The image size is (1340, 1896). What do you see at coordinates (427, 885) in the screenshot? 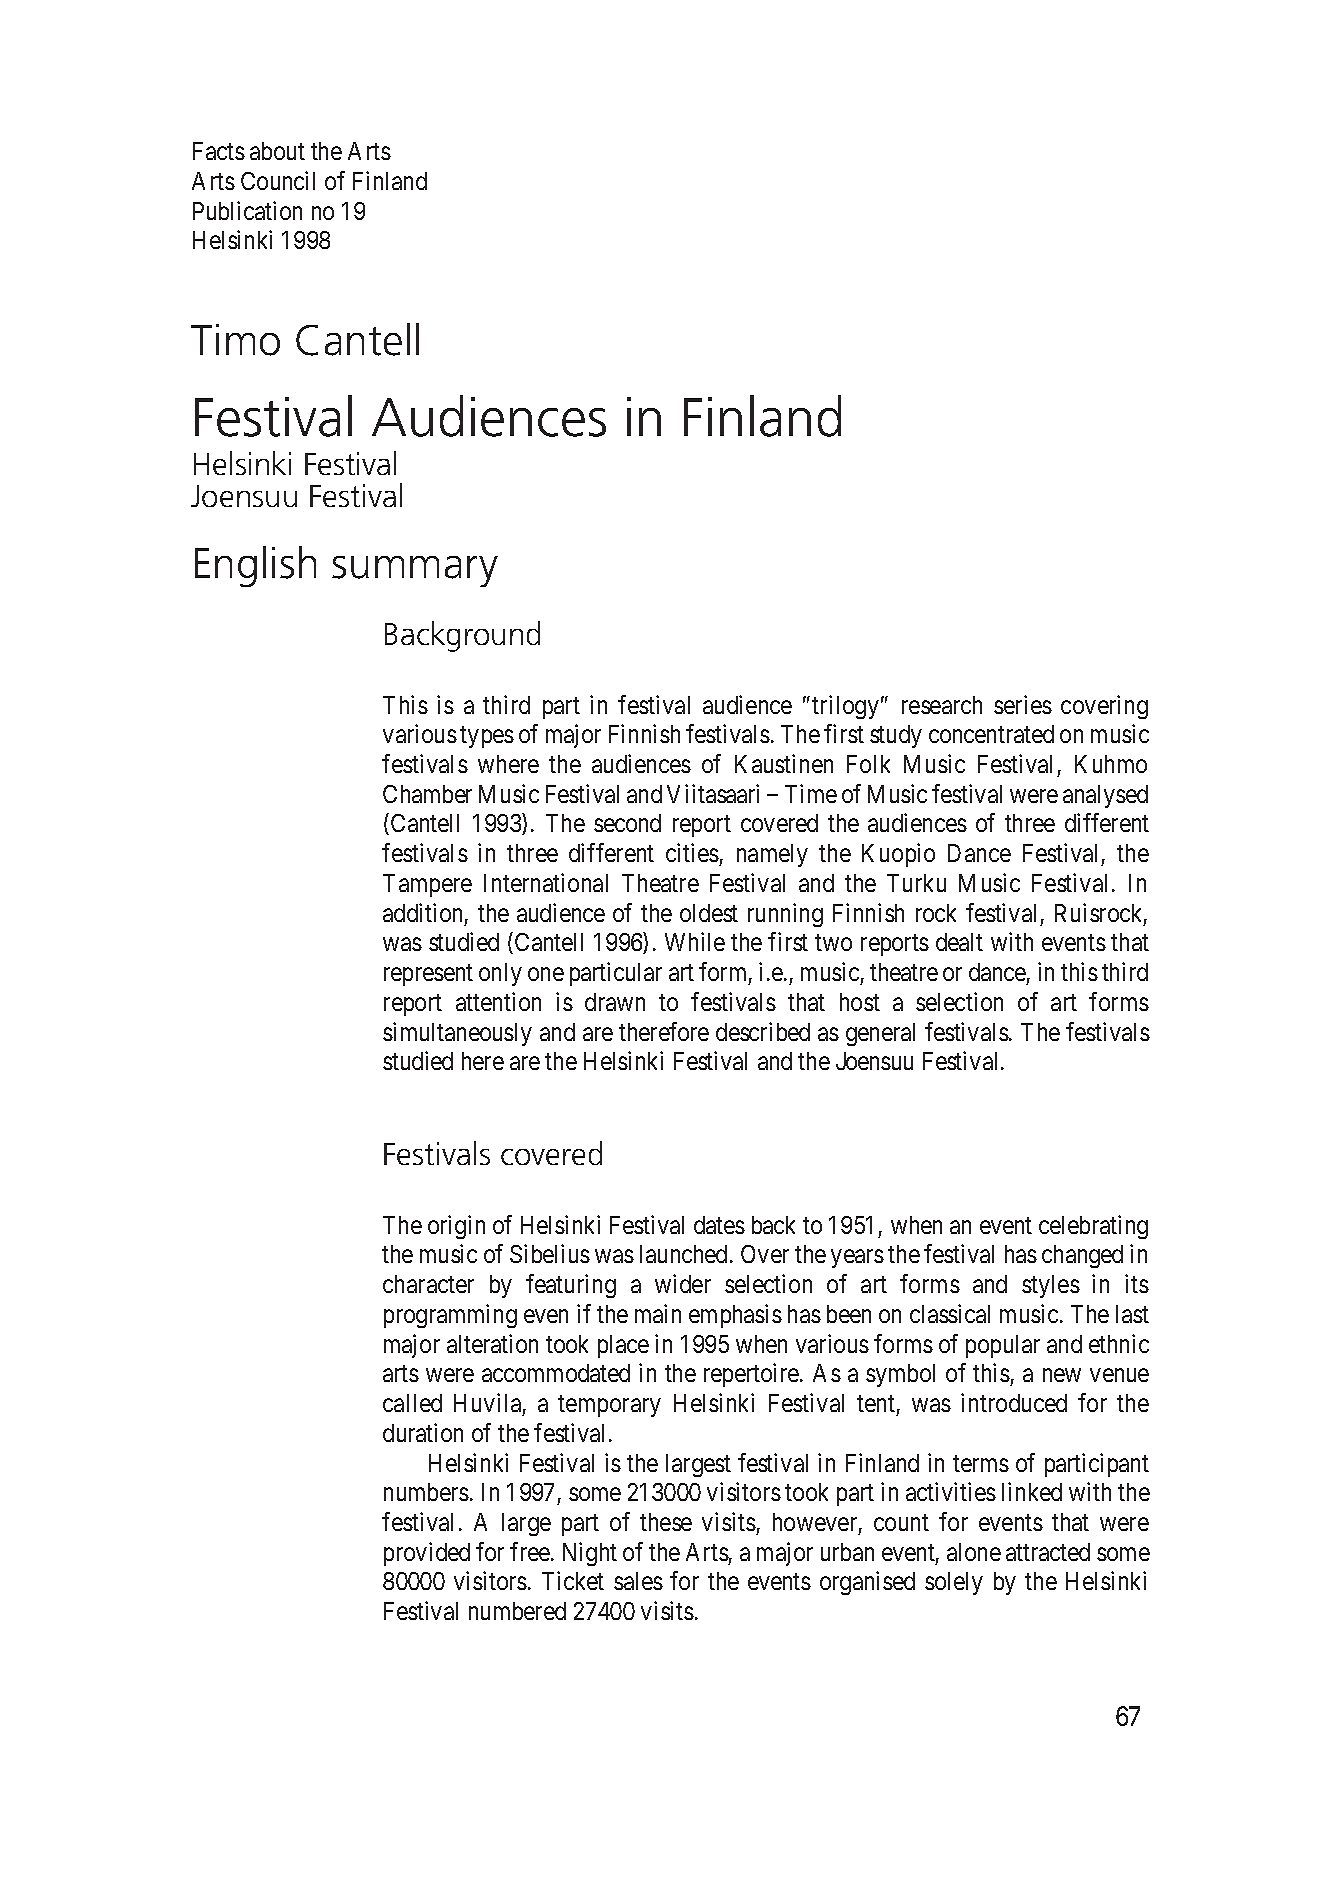
I see `Tampere` at bounding box center [427, 885].
